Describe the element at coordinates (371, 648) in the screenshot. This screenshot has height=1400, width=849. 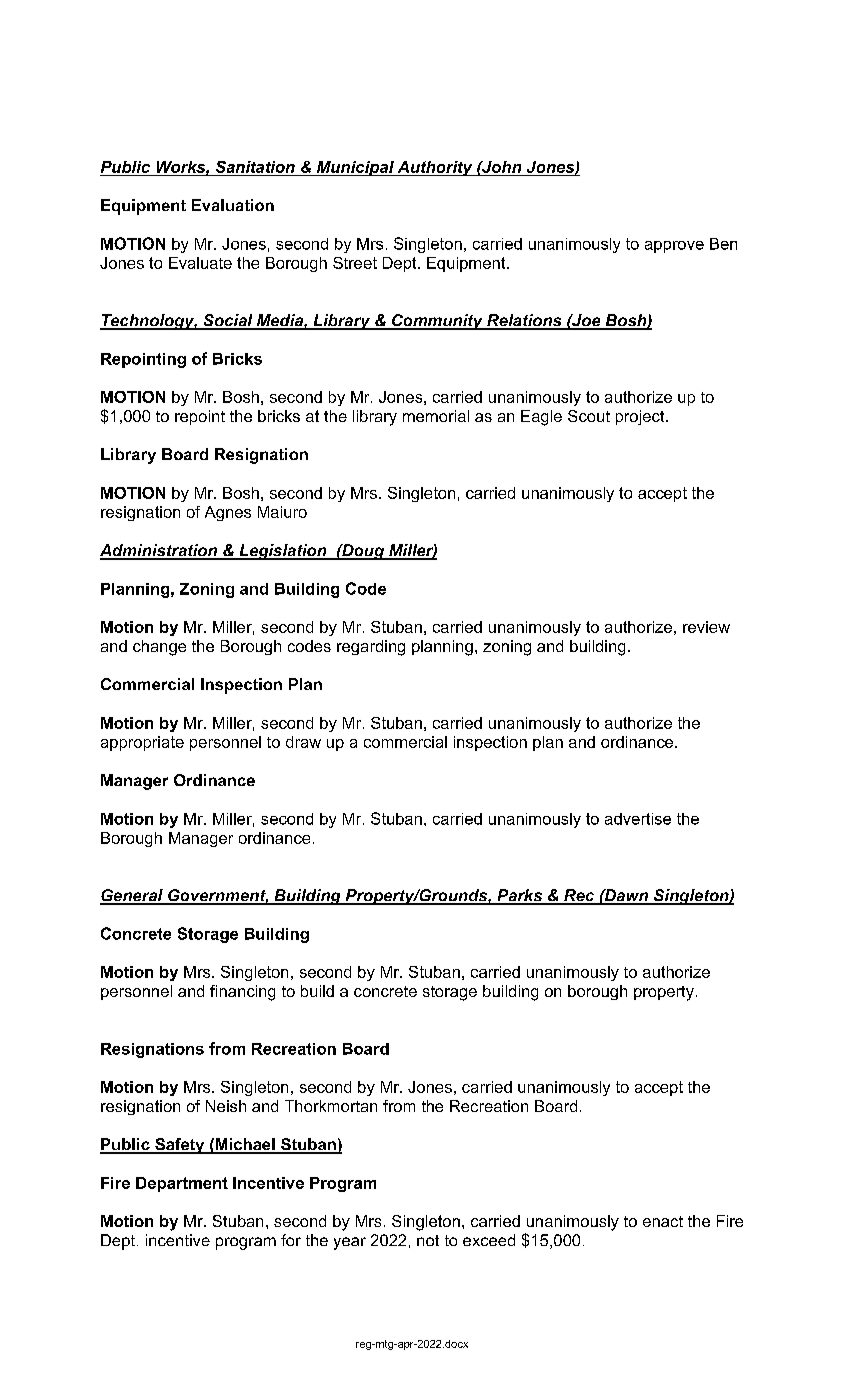
I see `regarding` at that location.
